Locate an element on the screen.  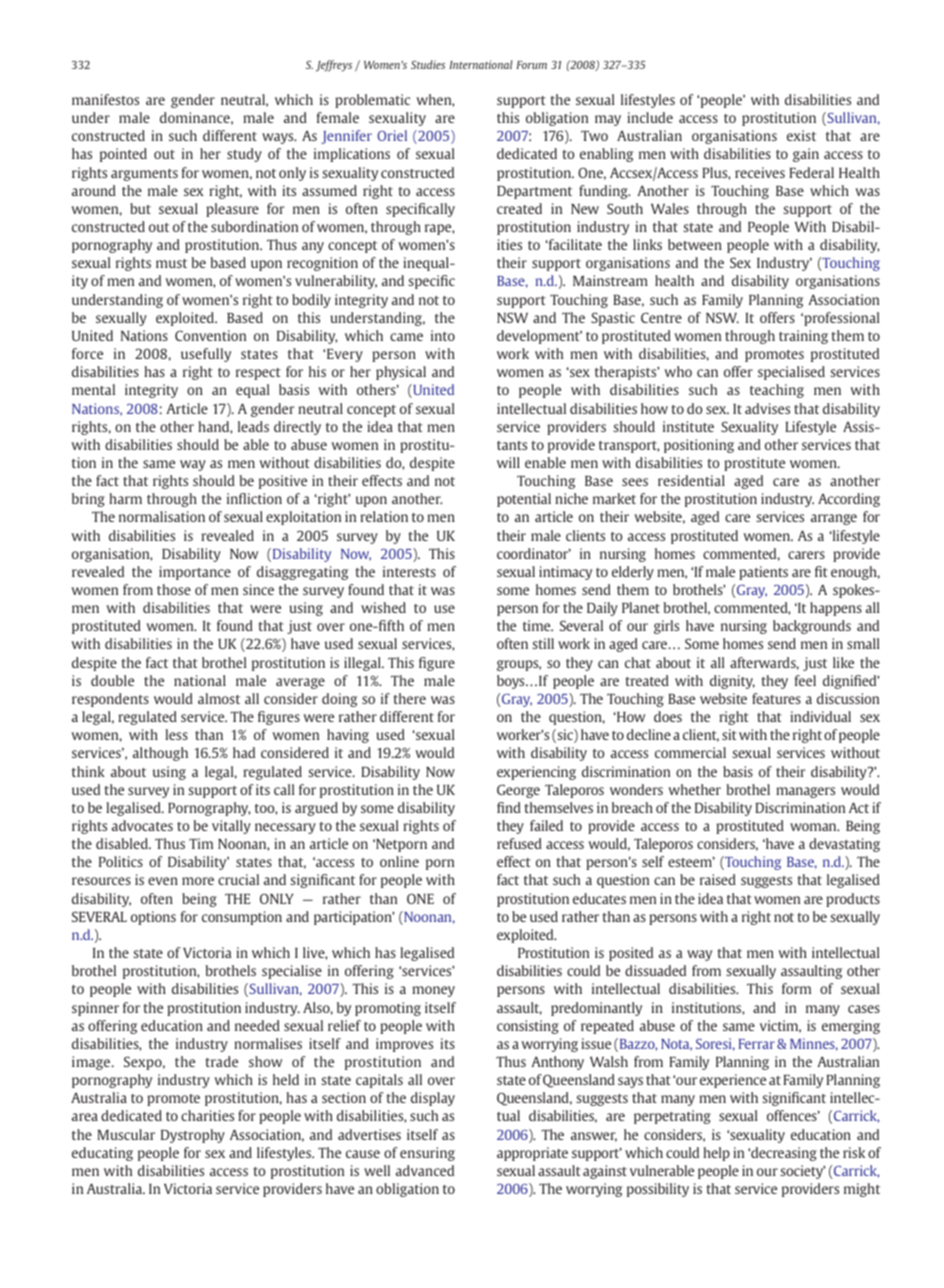
manifestos is located at coordinates (105, 99).
